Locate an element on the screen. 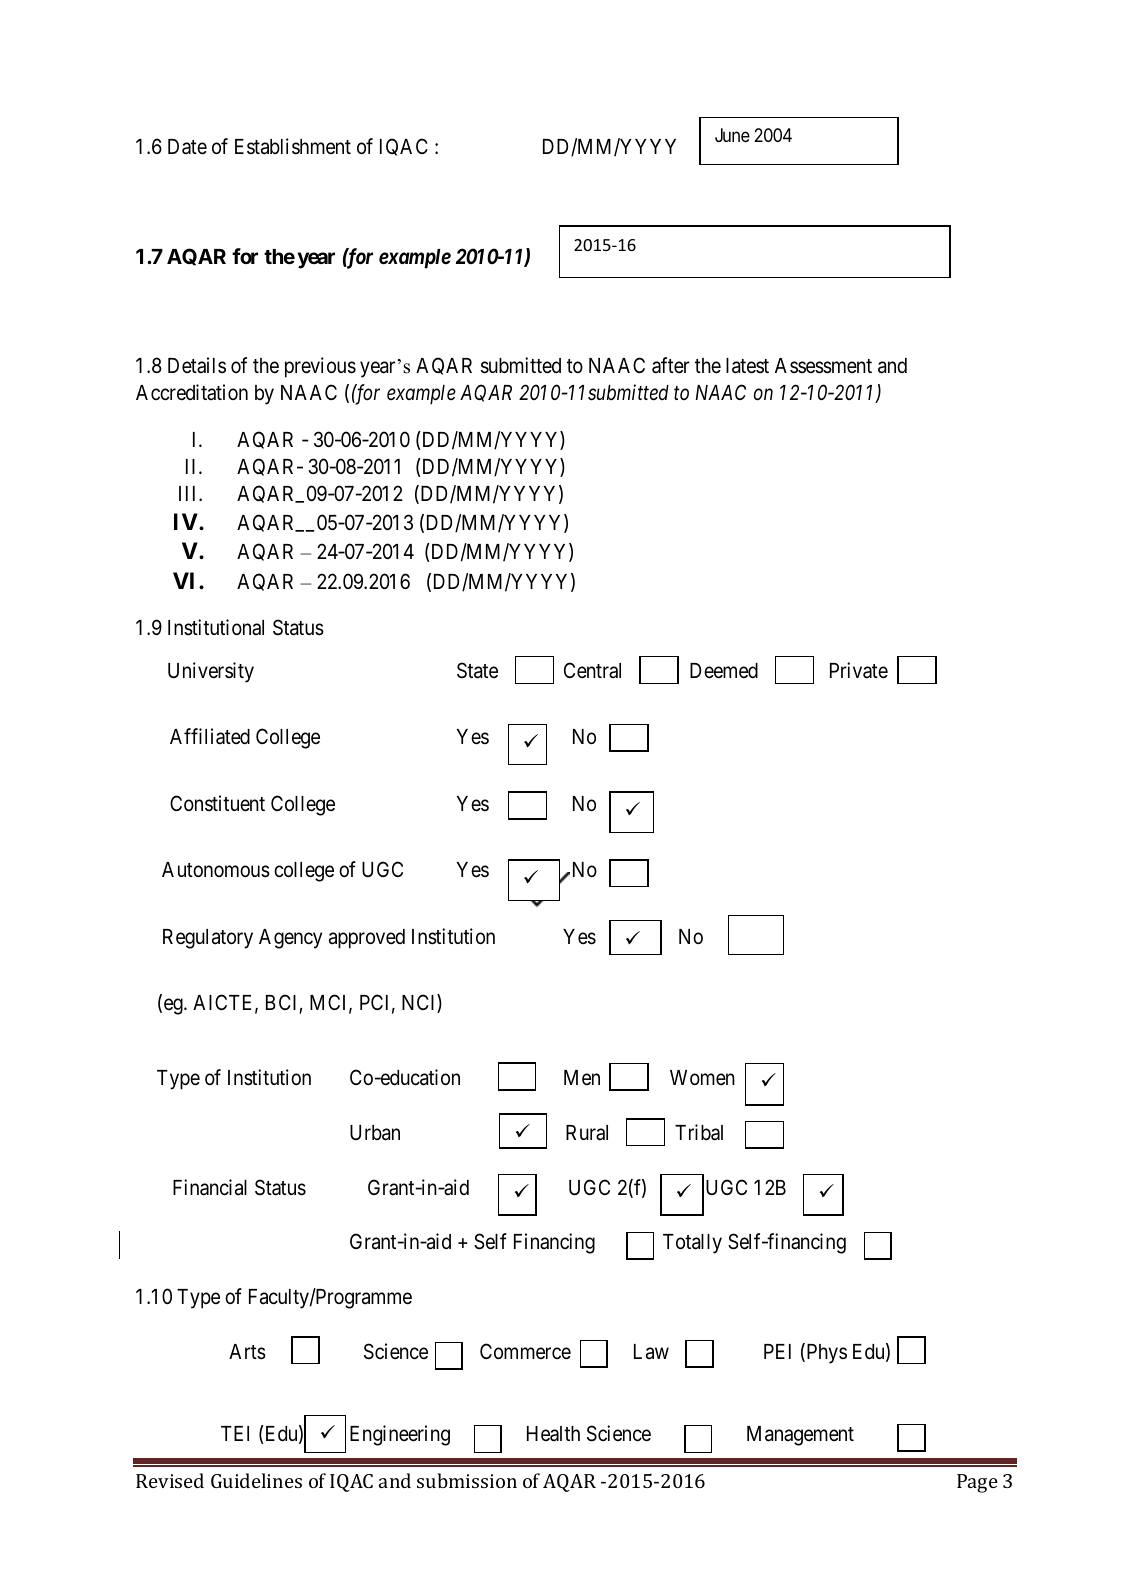 Image resolution: width=1121 pixels, height=1585 pixels. TEI is located at coordinates (235, 1433).
